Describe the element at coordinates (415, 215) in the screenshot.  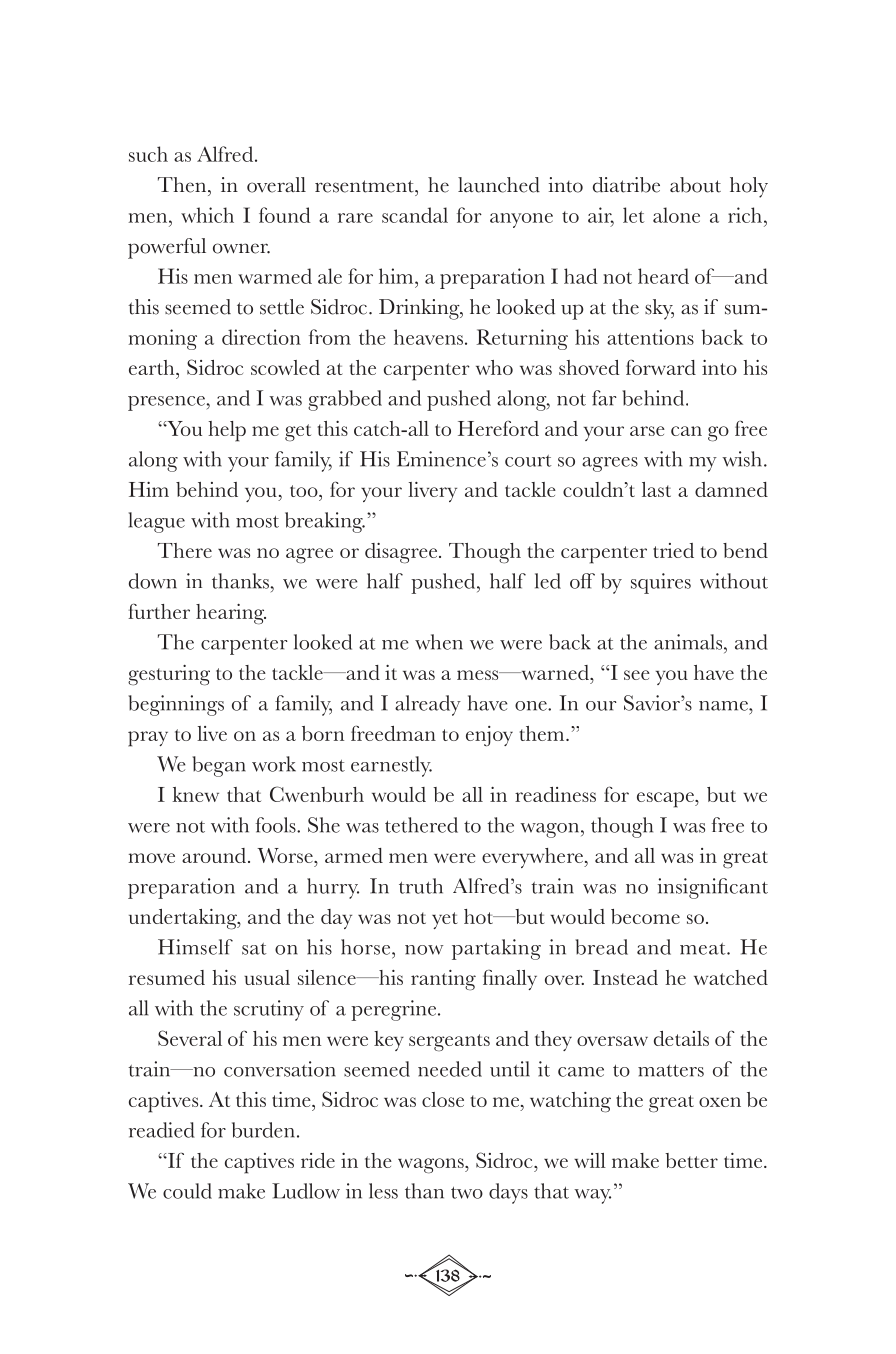
I see `scandal` at that location.
